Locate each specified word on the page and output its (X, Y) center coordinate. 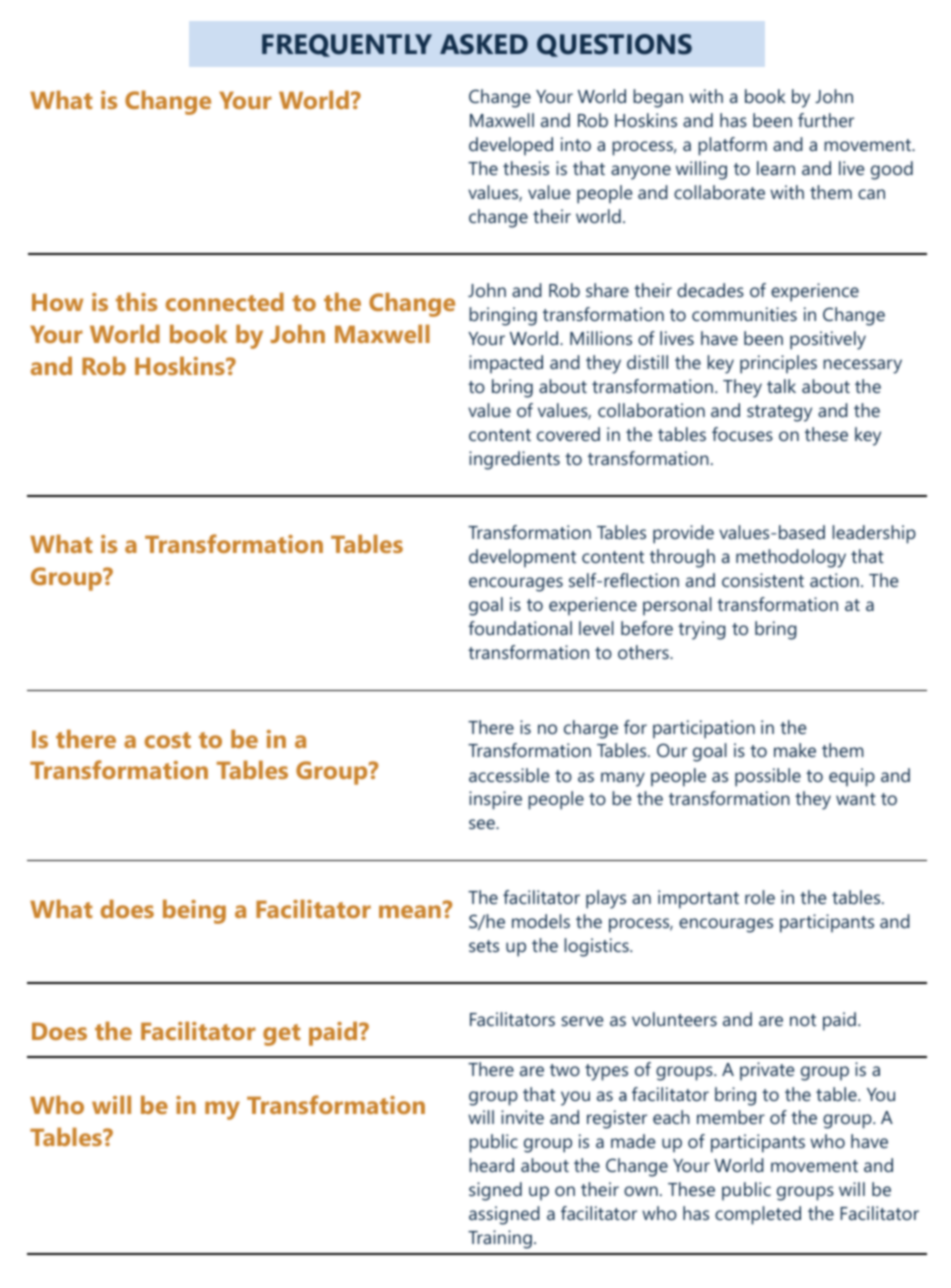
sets (484, 946)
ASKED (484, 44)
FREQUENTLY (347, 45)
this (136, 301)
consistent (763, 580)
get (281, 1035)
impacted (506, 364)
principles (778, 364)
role (760, 897)
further (826, 120)
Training (500, 1239)
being (194, 911)
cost (168, 740)
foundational (520, 628)
